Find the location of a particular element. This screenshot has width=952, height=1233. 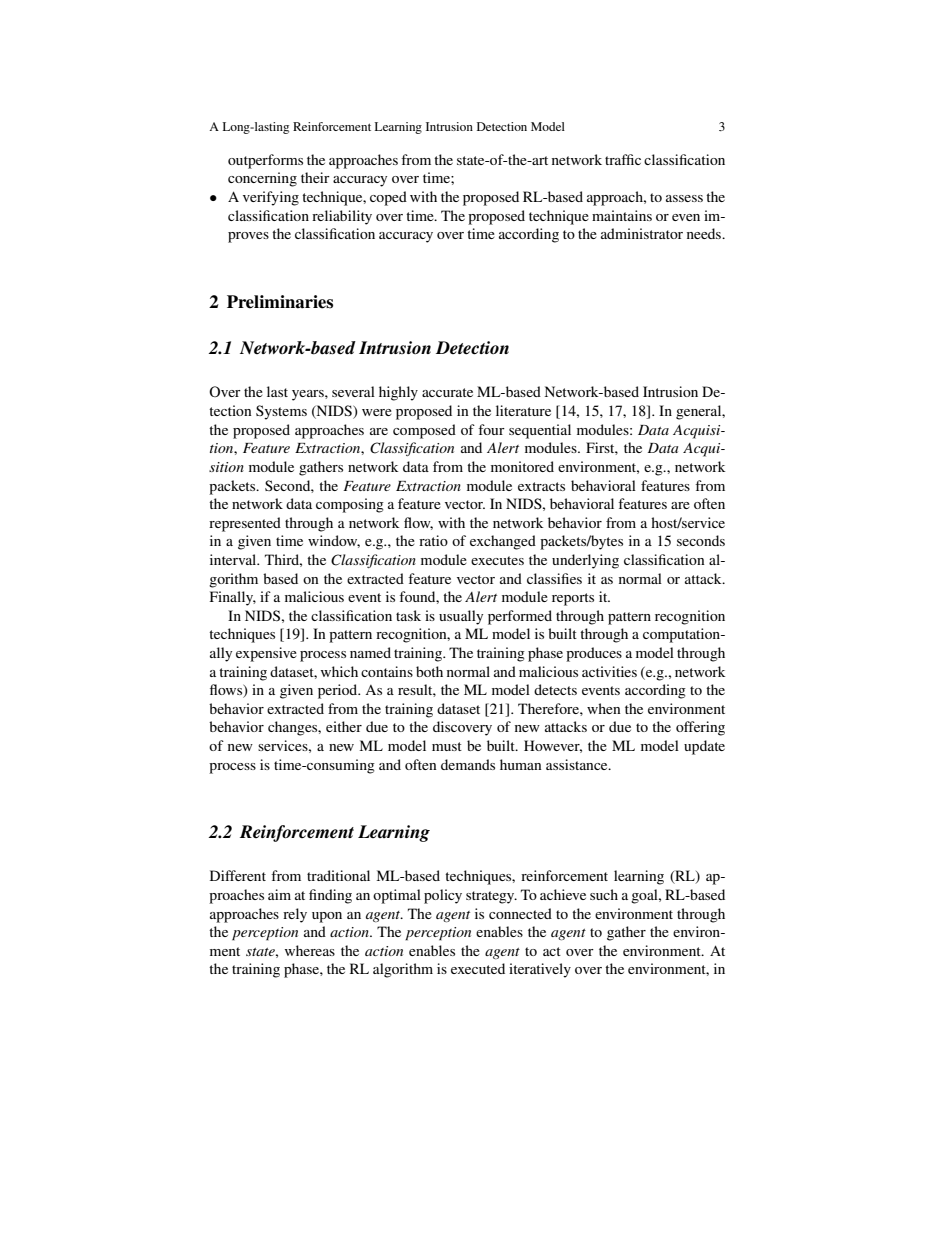

executes is located at coordinates (497, 560).
